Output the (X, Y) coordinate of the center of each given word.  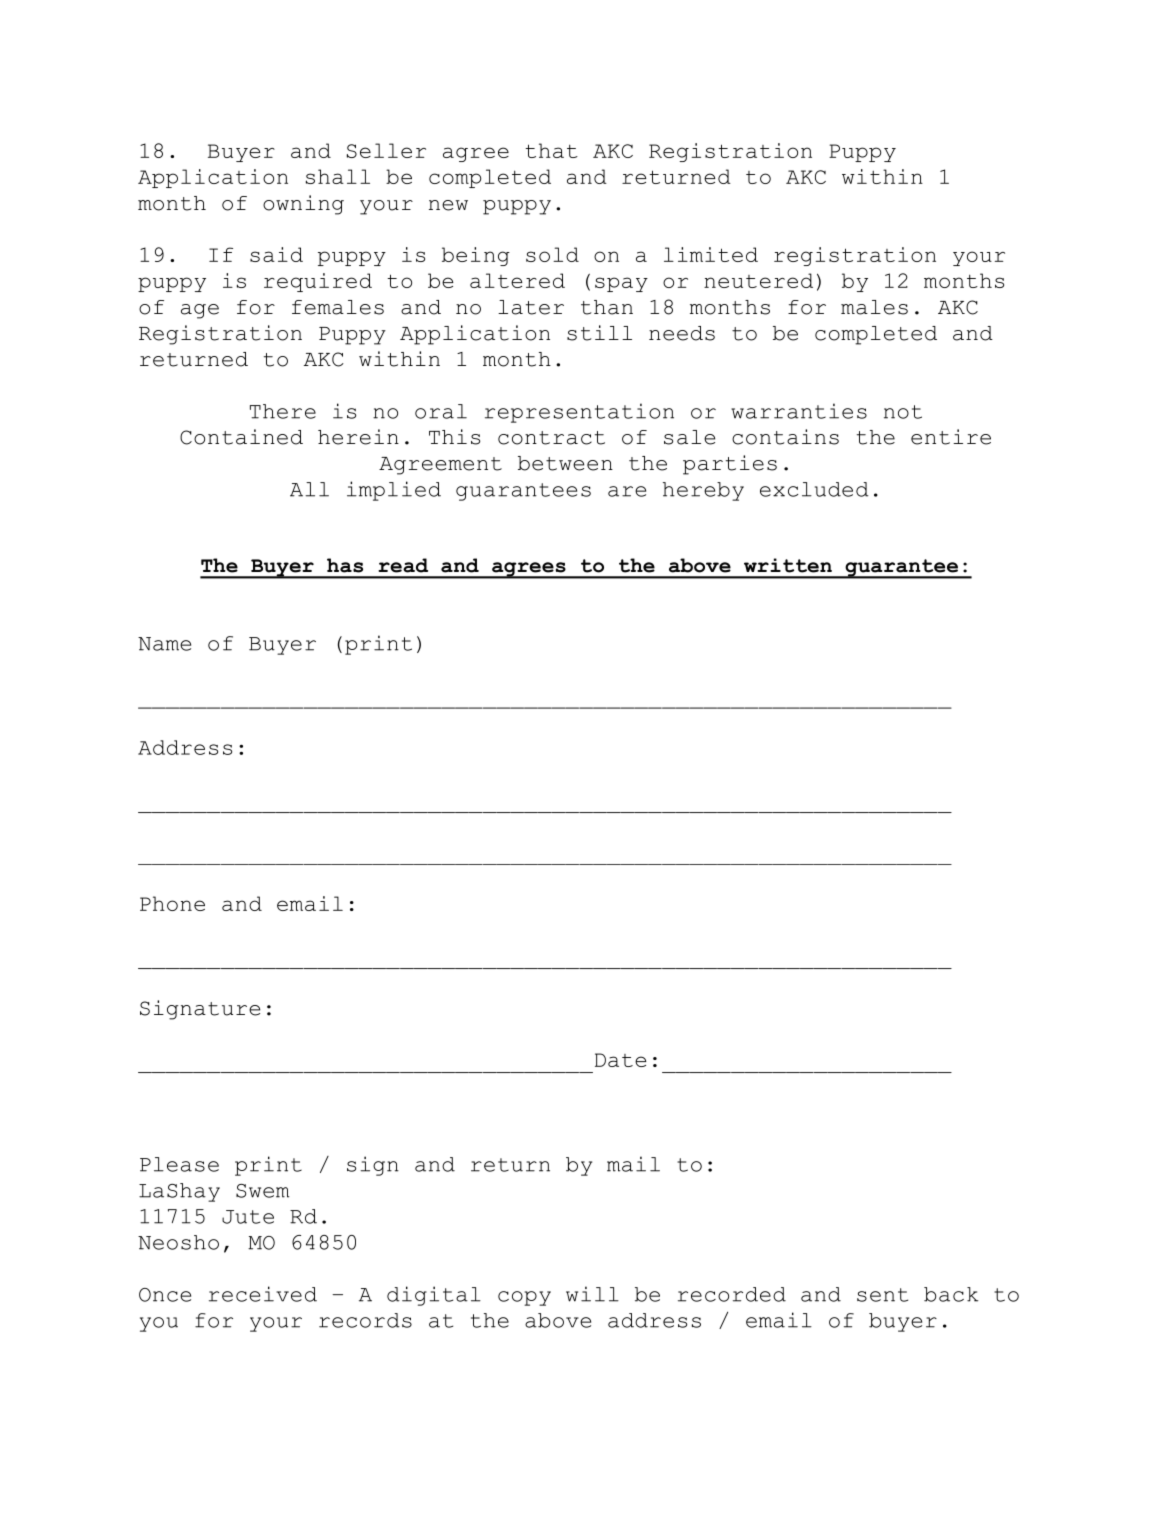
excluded (814, 489)
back (951, 1294)
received (263, 1294)
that (551, 150)
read (403, 565)
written (788, 565)
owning (303, 205)
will (592, 1294)
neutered (758, 280)
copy (524, 1298)
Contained (241, 437)
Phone (172, 903)
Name (164, 644)
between (565, 463)
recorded (732, 1294)
